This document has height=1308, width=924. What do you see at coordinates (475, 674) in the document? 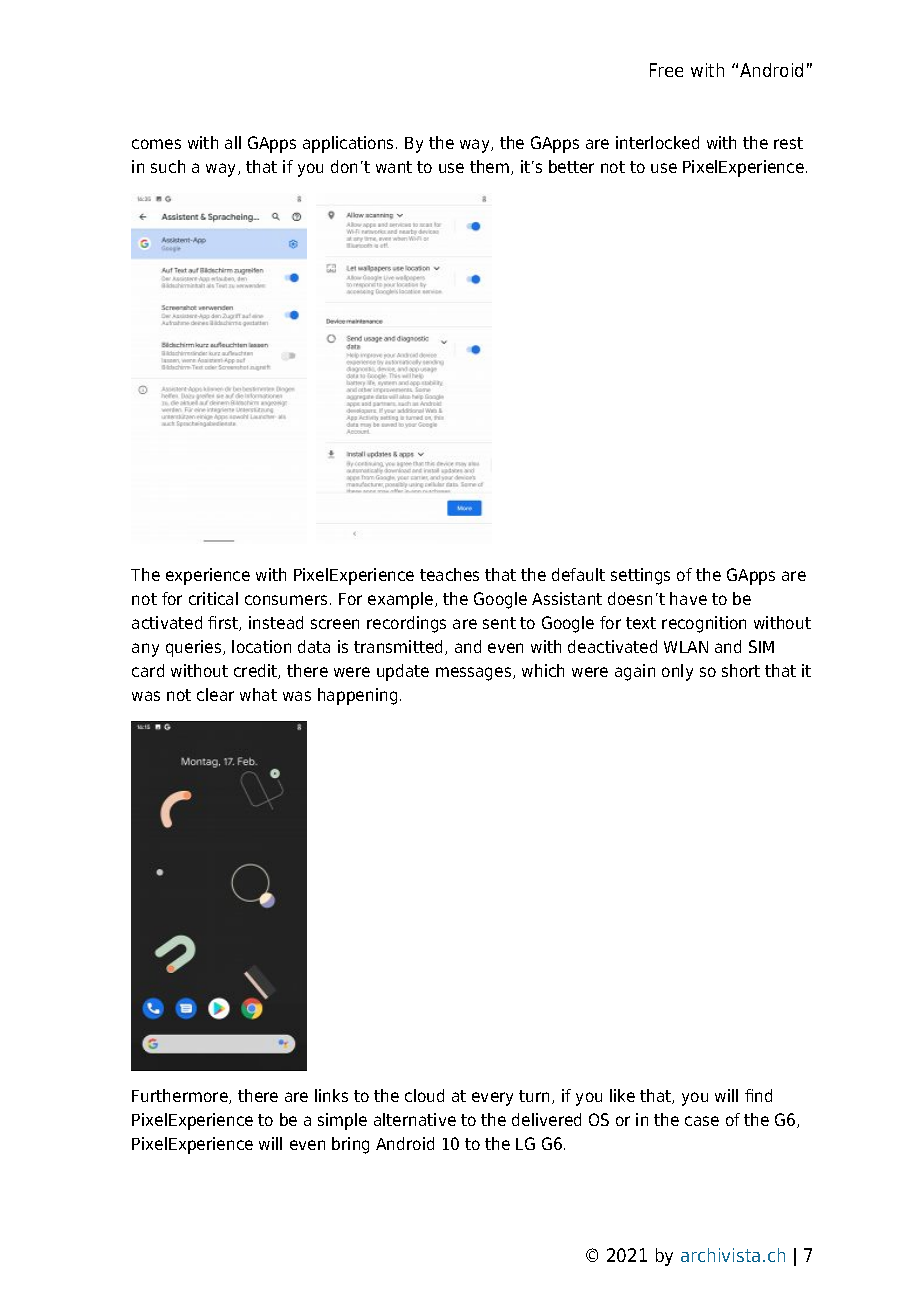
I see `messages` at bounding box center [475, 674].
